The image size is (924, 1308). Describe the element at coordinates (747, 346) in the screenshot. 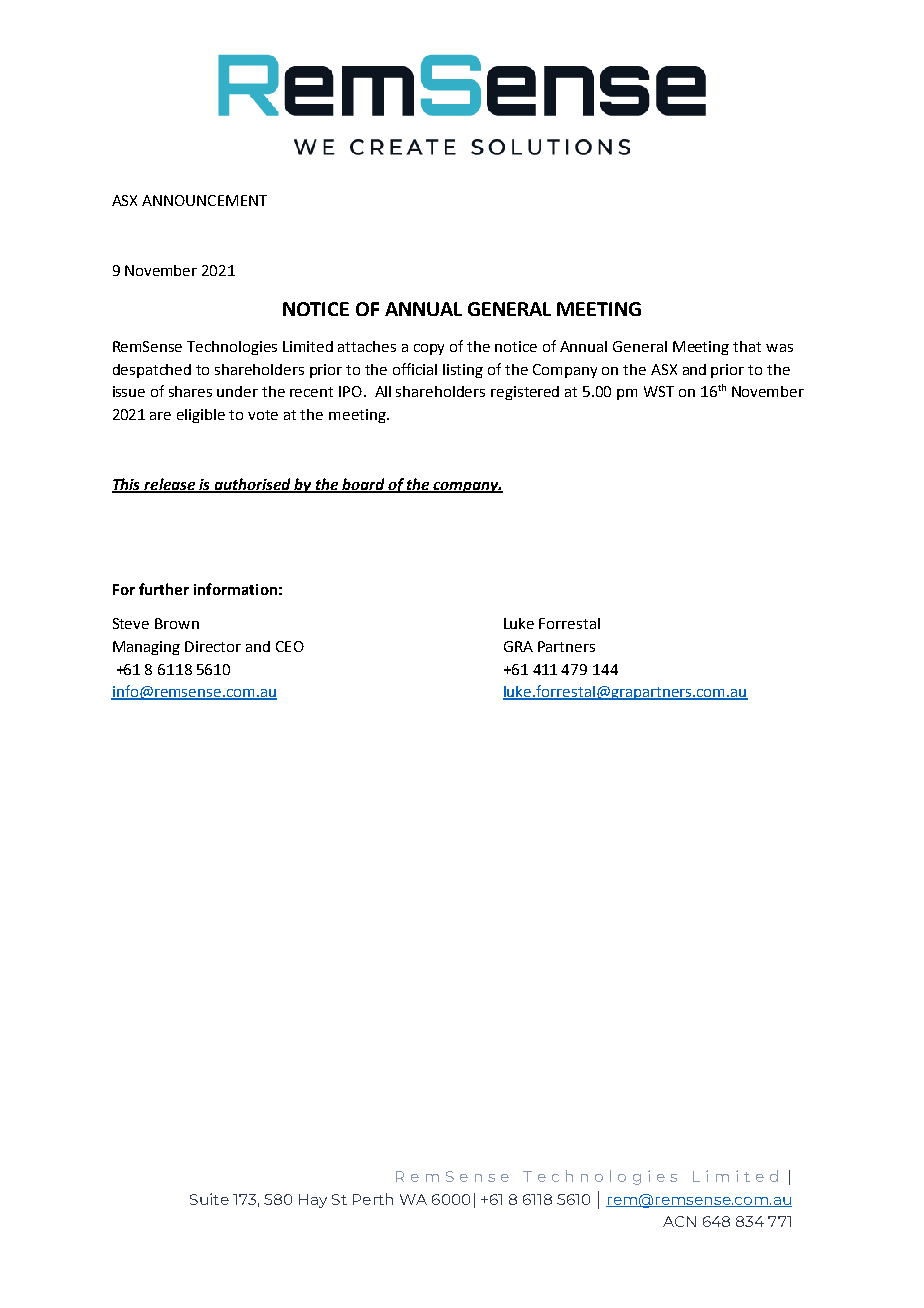

I see `that` at that location.
